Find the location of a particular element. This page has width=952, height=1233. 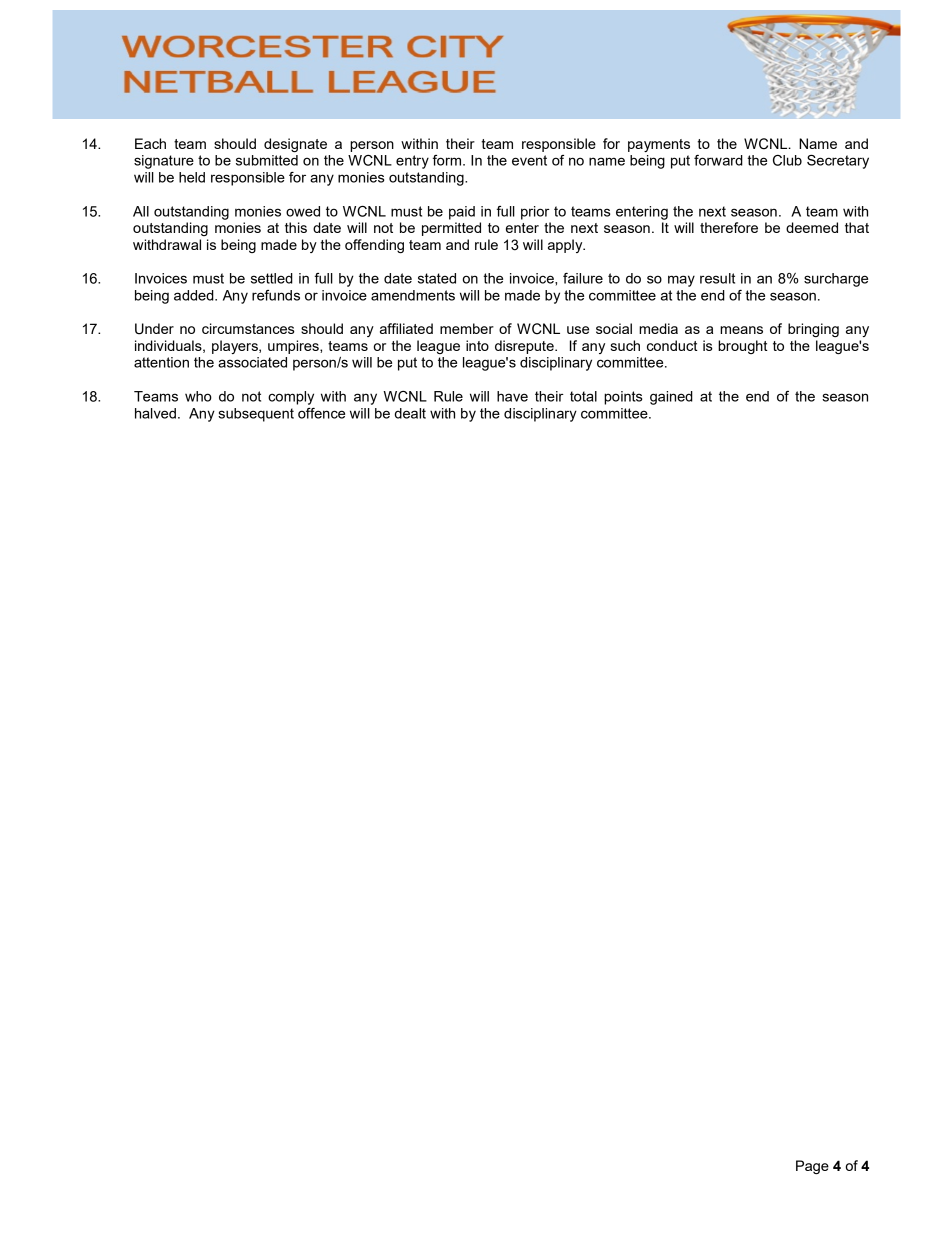

total is located at coordinates (583, 396).
